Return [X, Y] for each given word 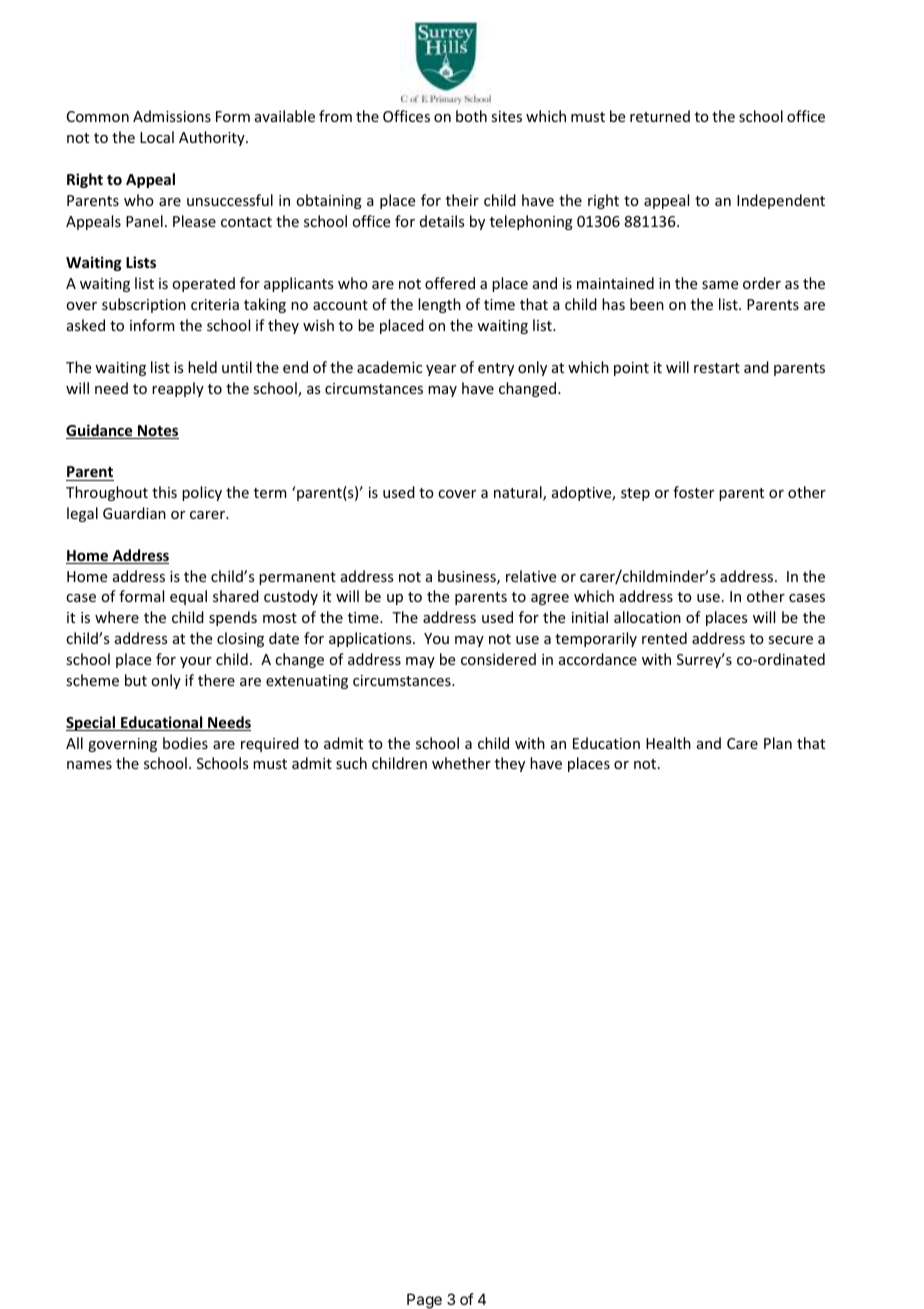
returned [660, 116]
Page [424, 1301]
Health [668, 743]
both [471, 116]
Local [157, 137]
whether [461, 763]
